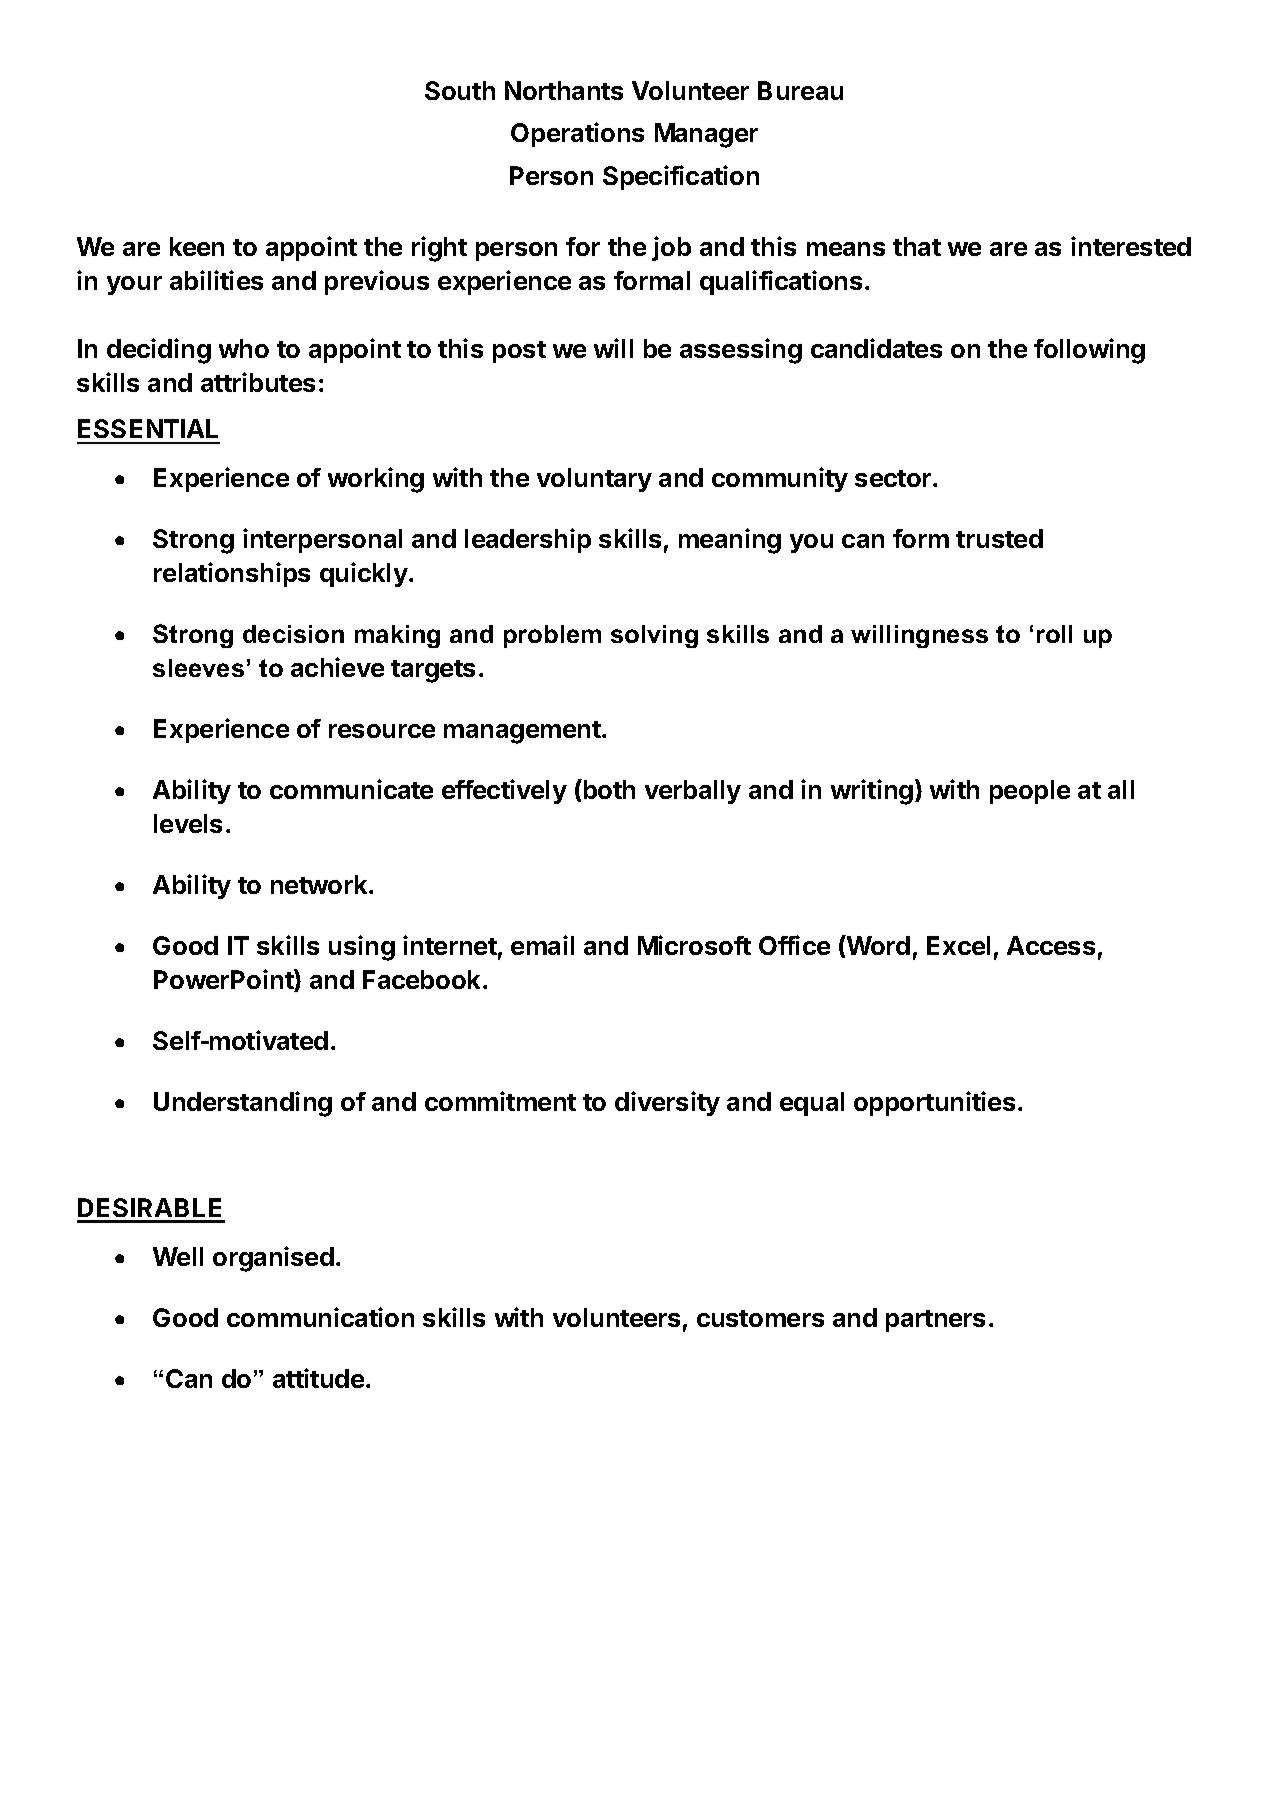  What do you see at coordinates (258, 382) in the screenshot?
I see `attributes` at bounding box center [258, 382].
